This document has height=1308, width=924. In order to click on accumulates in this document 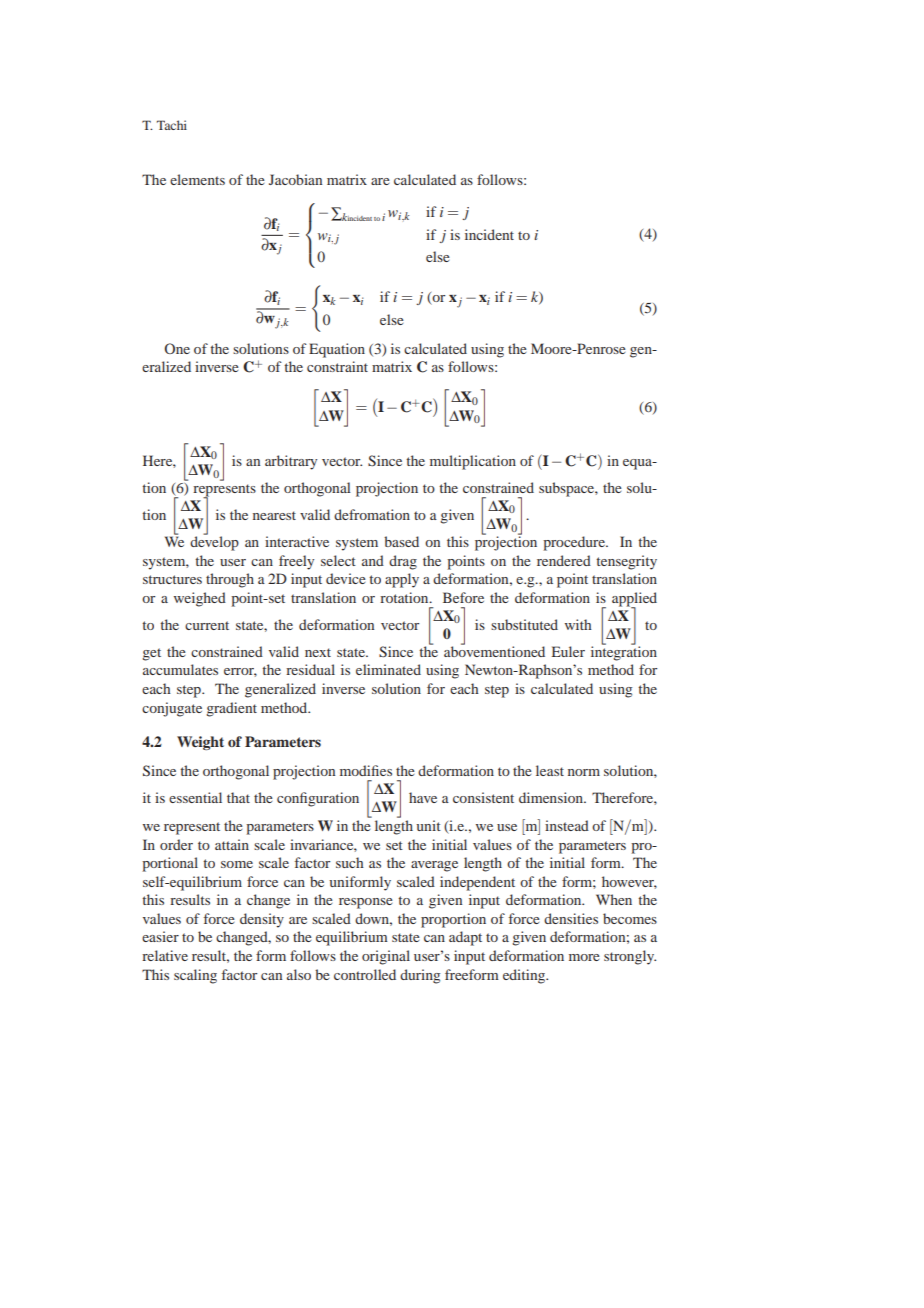, I will do `click(180, 669)`.
